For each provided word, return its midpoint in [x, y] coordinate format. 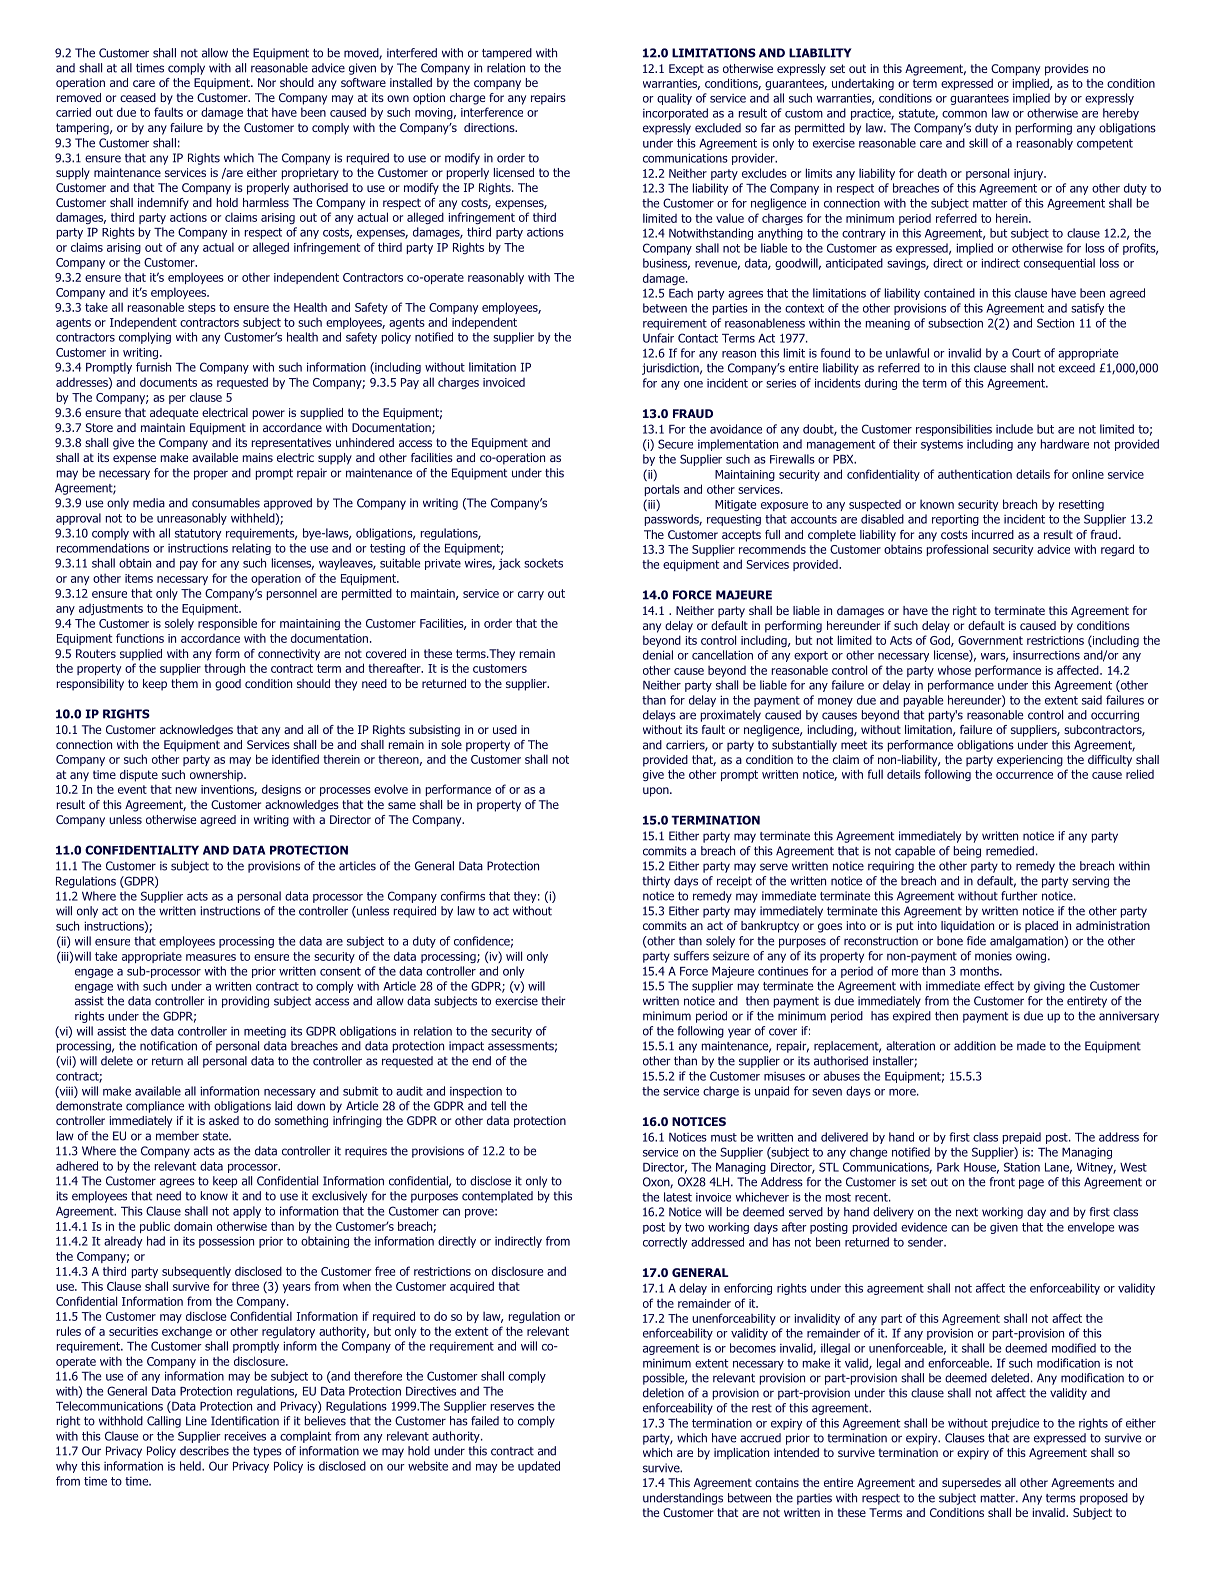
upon [657, 792]
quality [674, 99]
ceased [138, 97]
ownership [217, 776]
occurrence [1024, 775]
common [964, 114]
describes [204, 1451]
